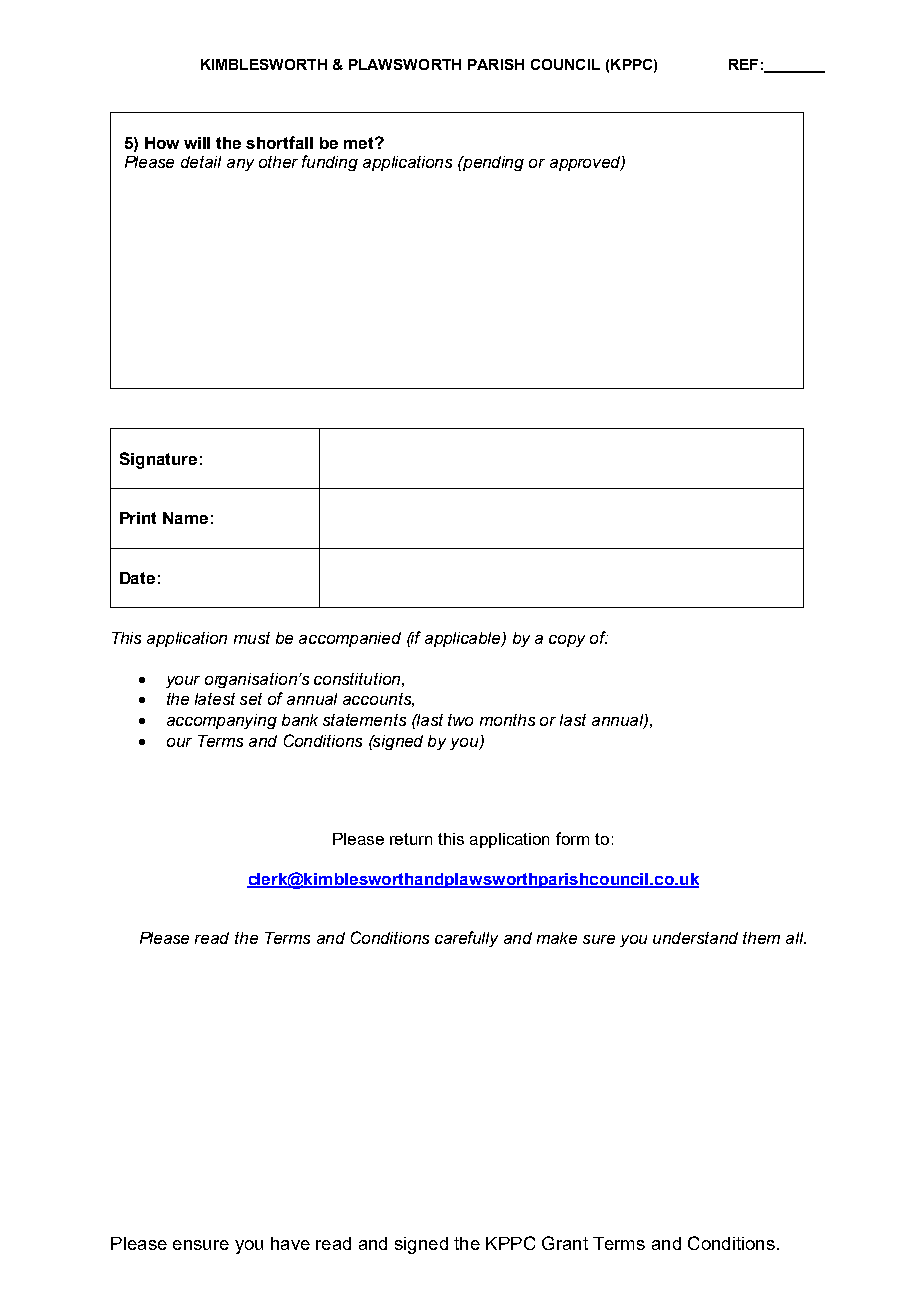 This document has width=924, height=1309. Describe the element at coordinates (565, 1243) in the document. I see `Grant` at that location.
